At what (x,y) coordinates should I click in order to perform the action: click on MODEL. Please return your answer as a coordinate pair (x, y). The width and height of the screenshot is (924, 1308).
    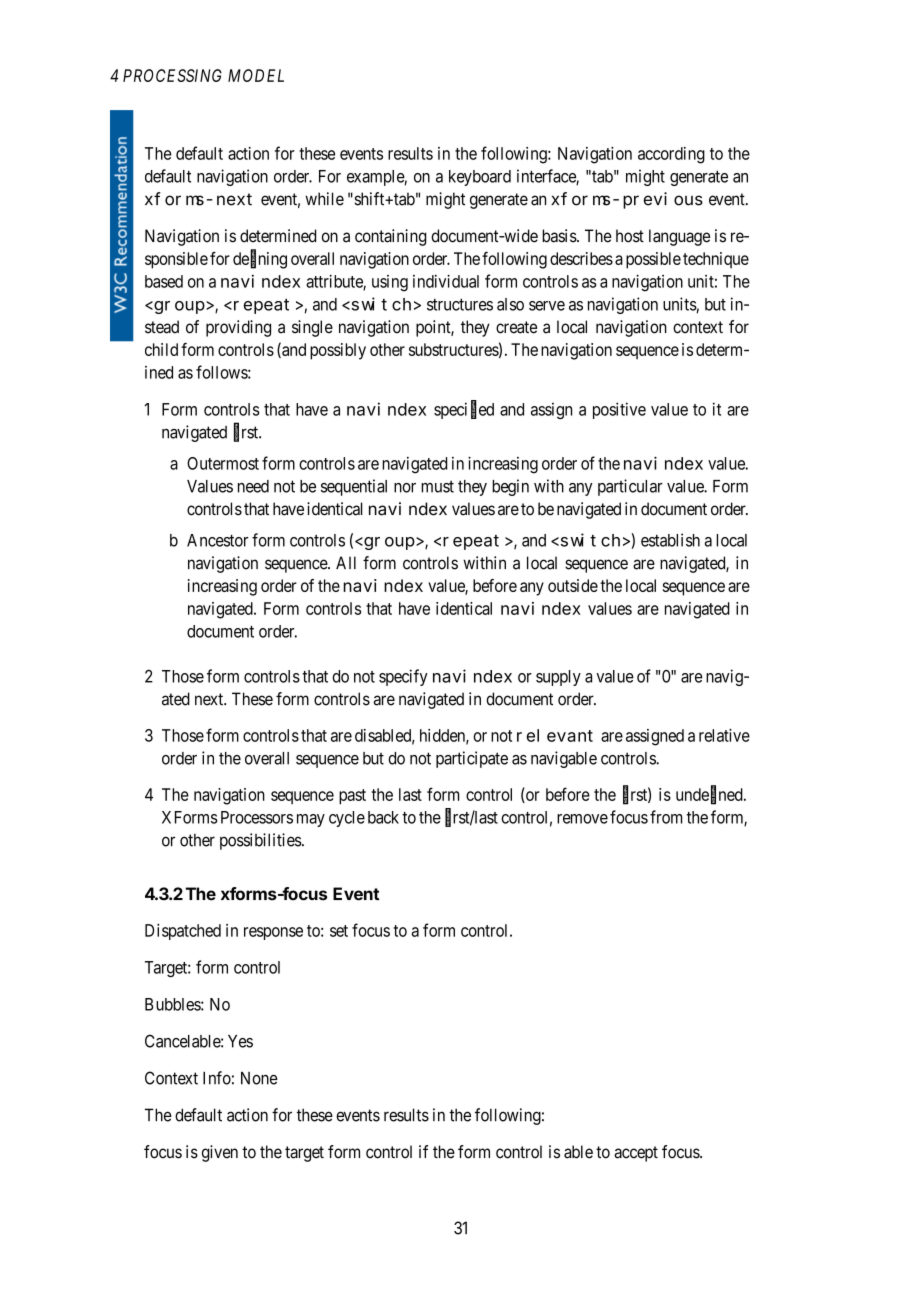
    Looking at the image, I should click on (256, 75).
